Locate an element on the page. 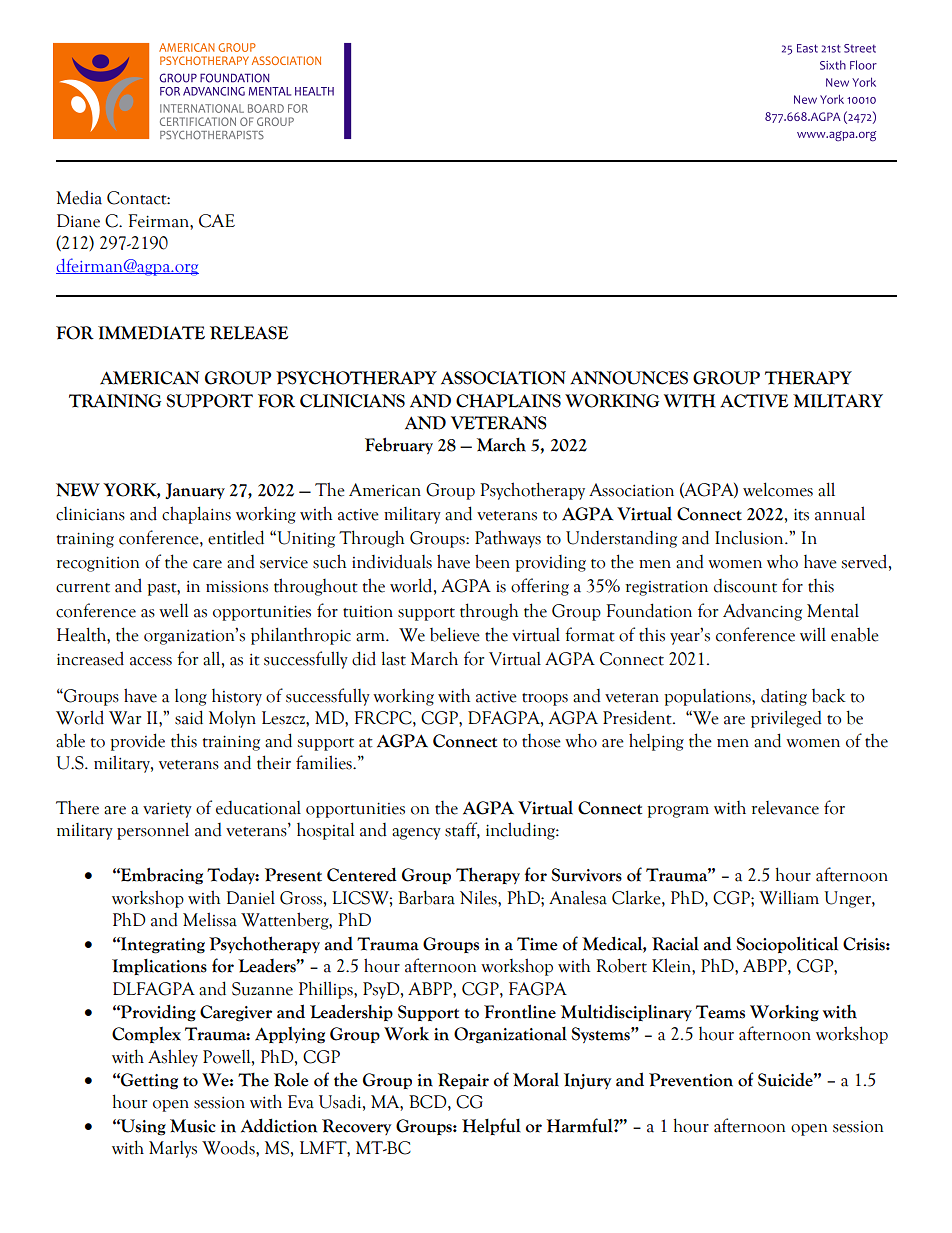 Image resolution: width=952 pixels, height=1233 pixels. relevance is located at coordinates (785, 808).
